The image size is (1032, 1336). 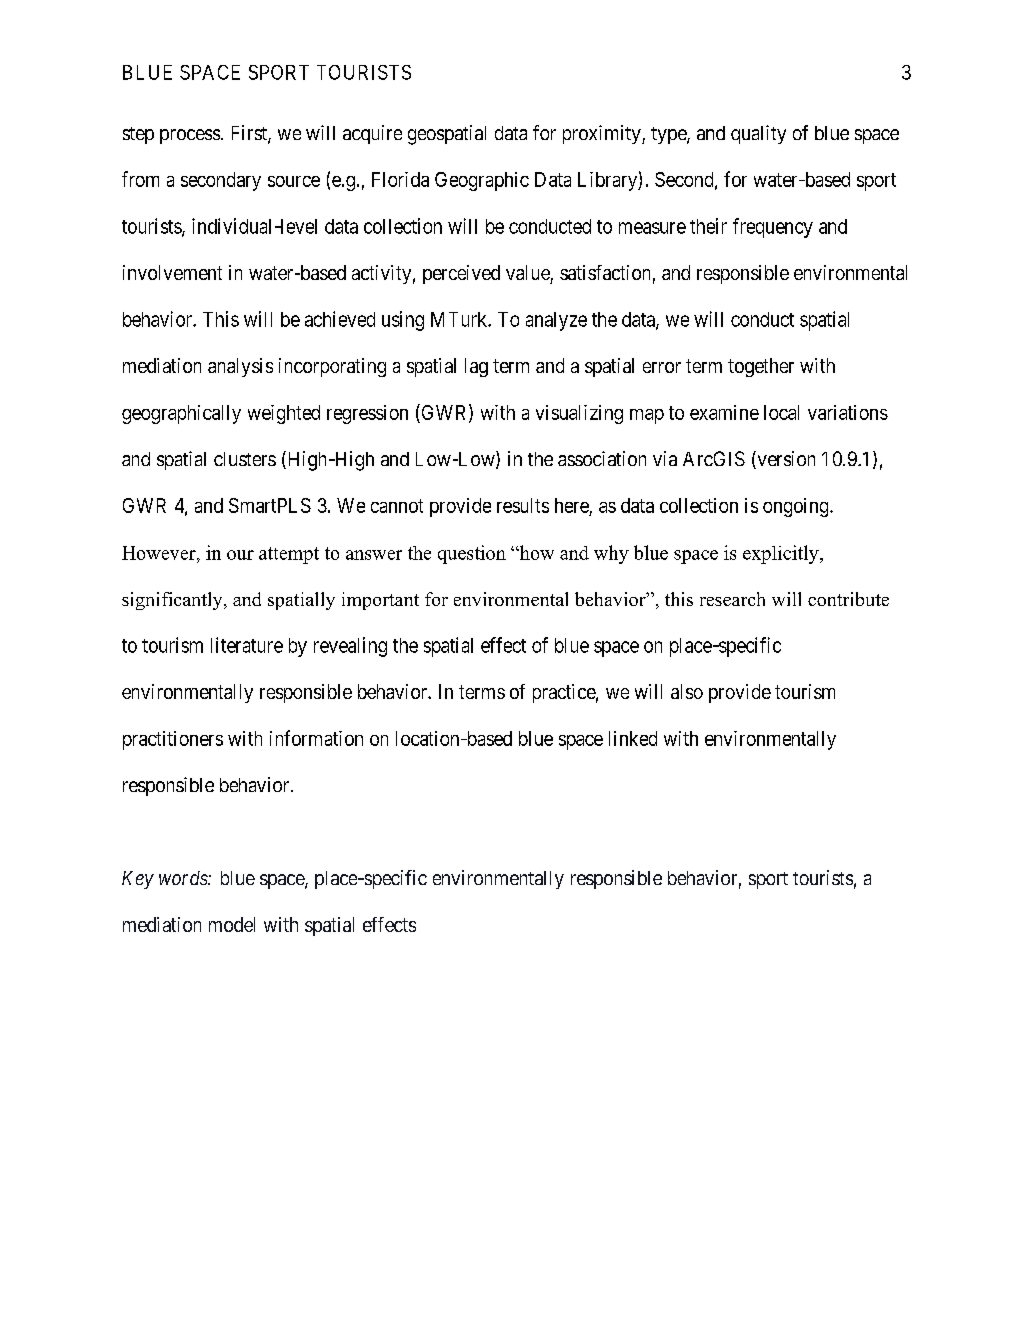 What do you see at coordinates (240, 367) in the screenshot?
I see `analysis` at bounding box center [240, 367].
